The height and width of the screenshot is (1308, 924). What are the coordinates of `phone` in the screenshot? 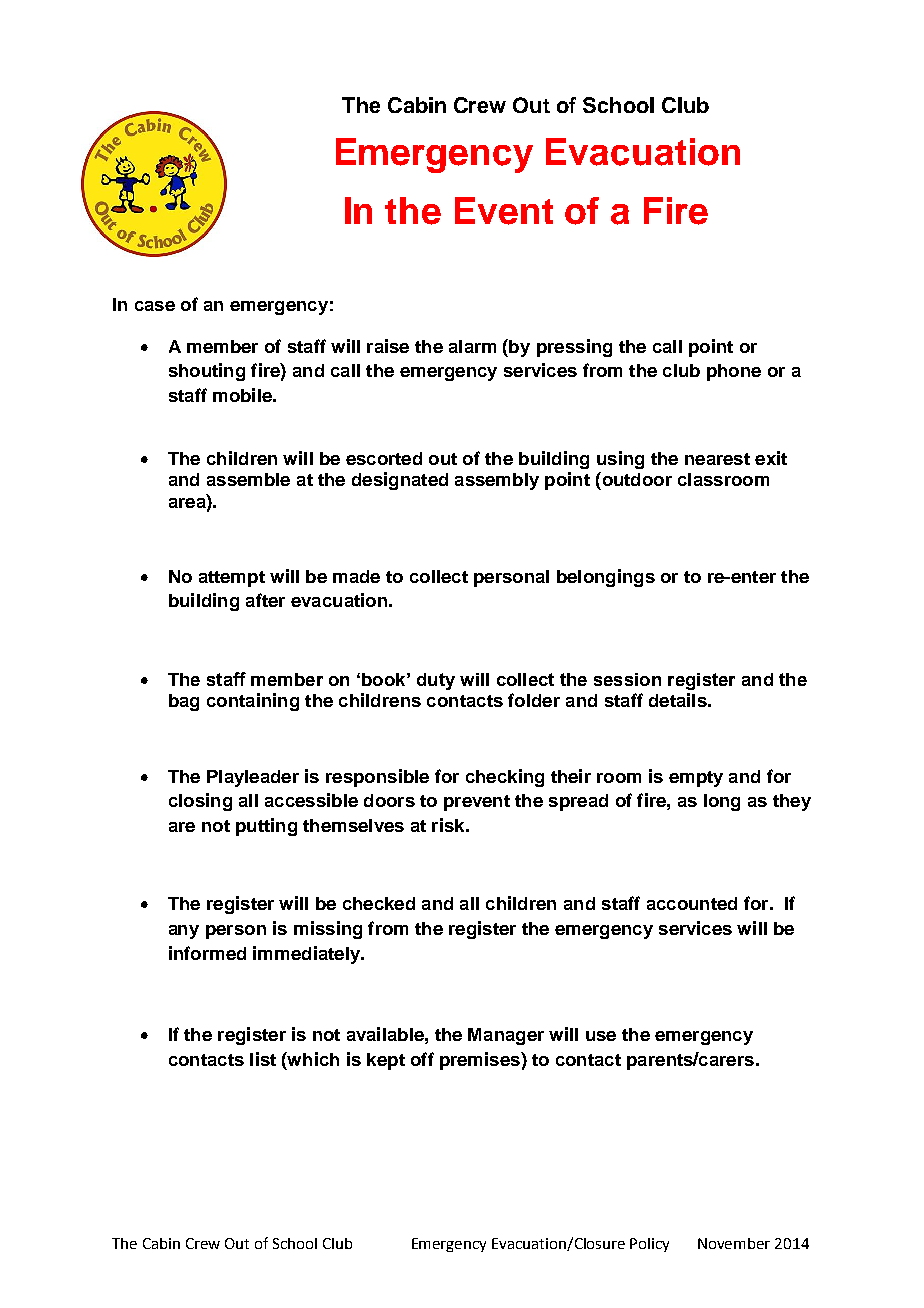 It's located at (734, 372).
